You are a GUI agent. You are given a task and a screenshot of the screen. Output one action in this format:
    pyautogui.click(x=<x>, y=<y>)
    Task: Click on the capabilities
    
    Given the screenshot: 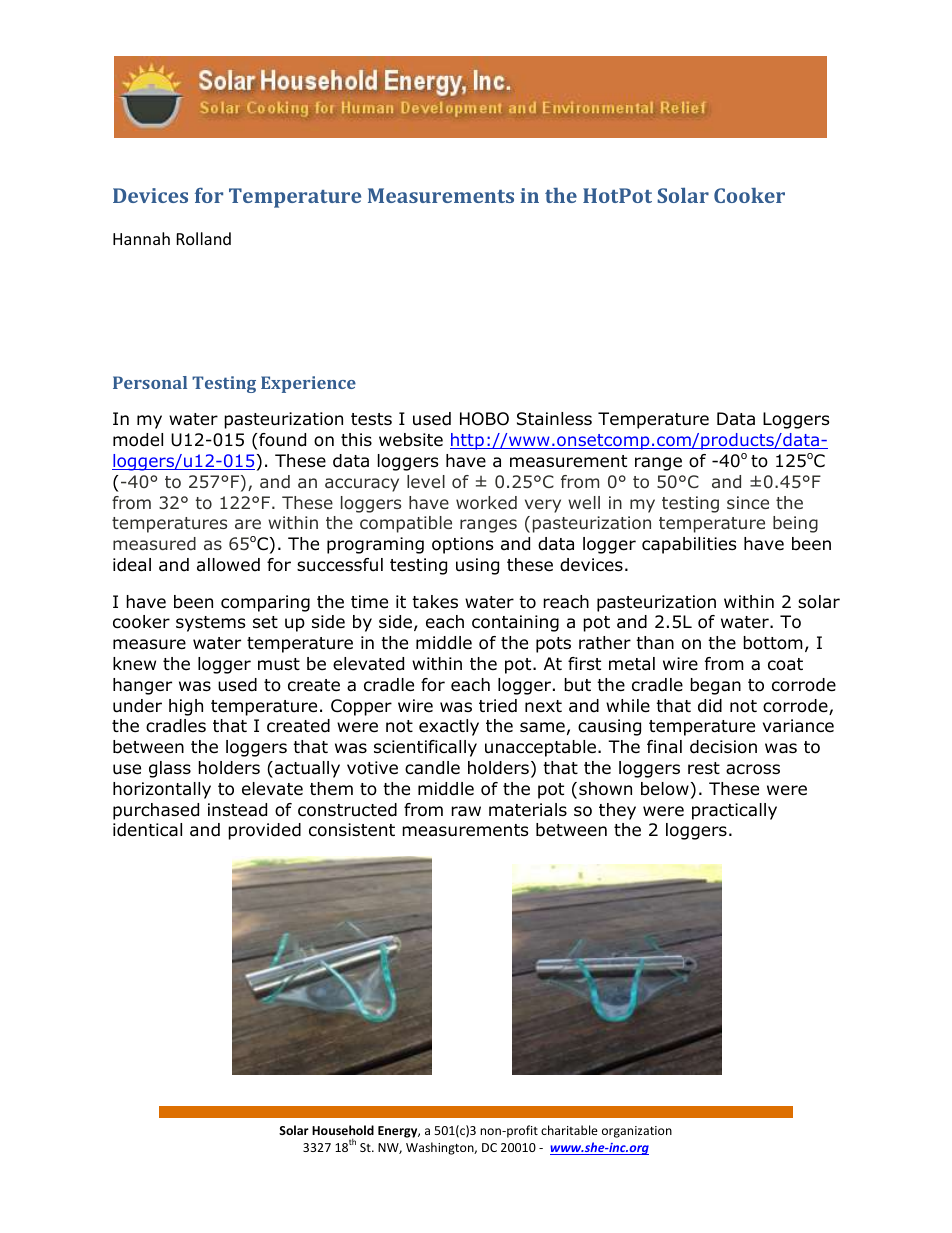 What is the action you would take?
    pyautogui.click(x=689, y=545)
